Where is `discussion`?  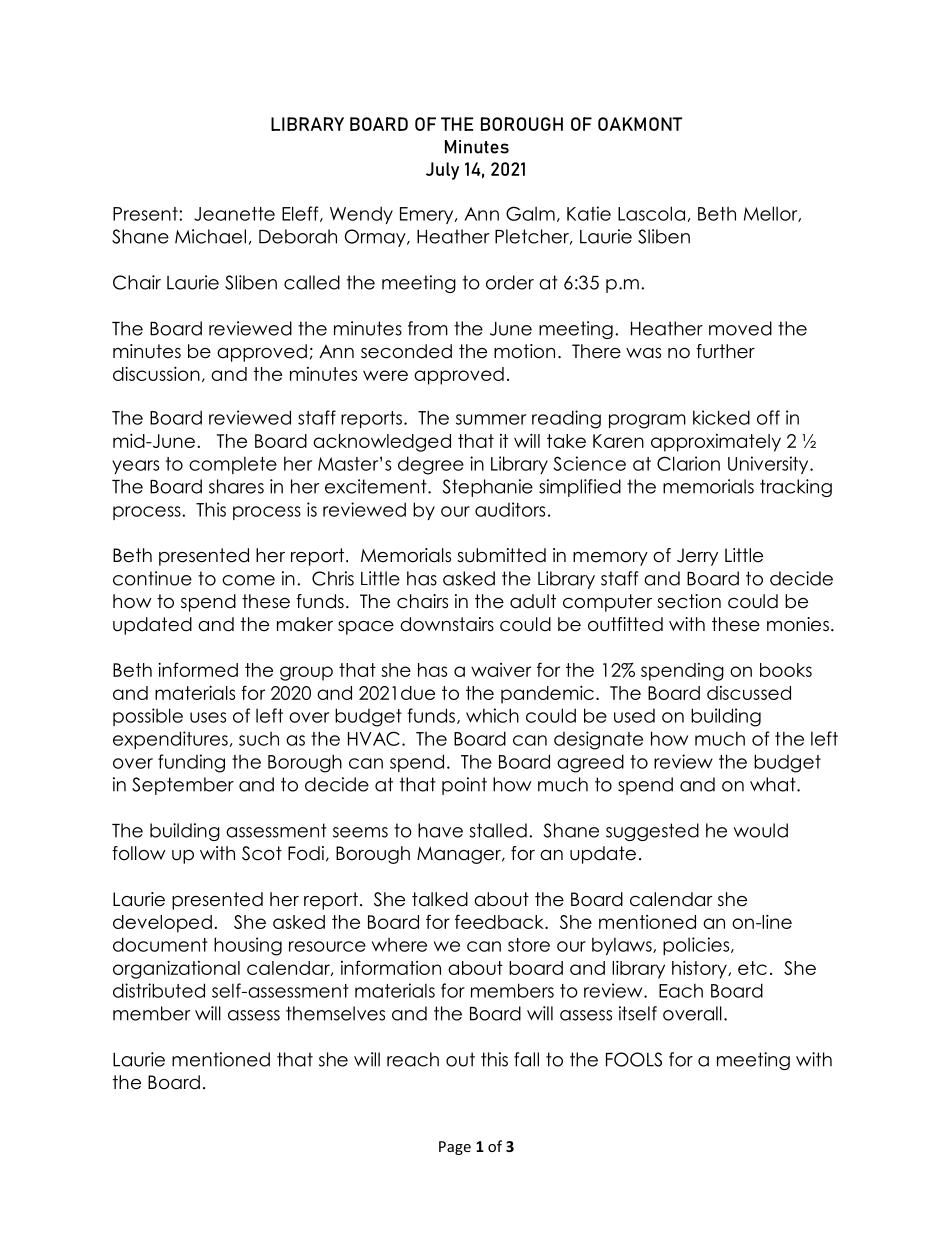
discussion is located at coordinates (156, 373).
